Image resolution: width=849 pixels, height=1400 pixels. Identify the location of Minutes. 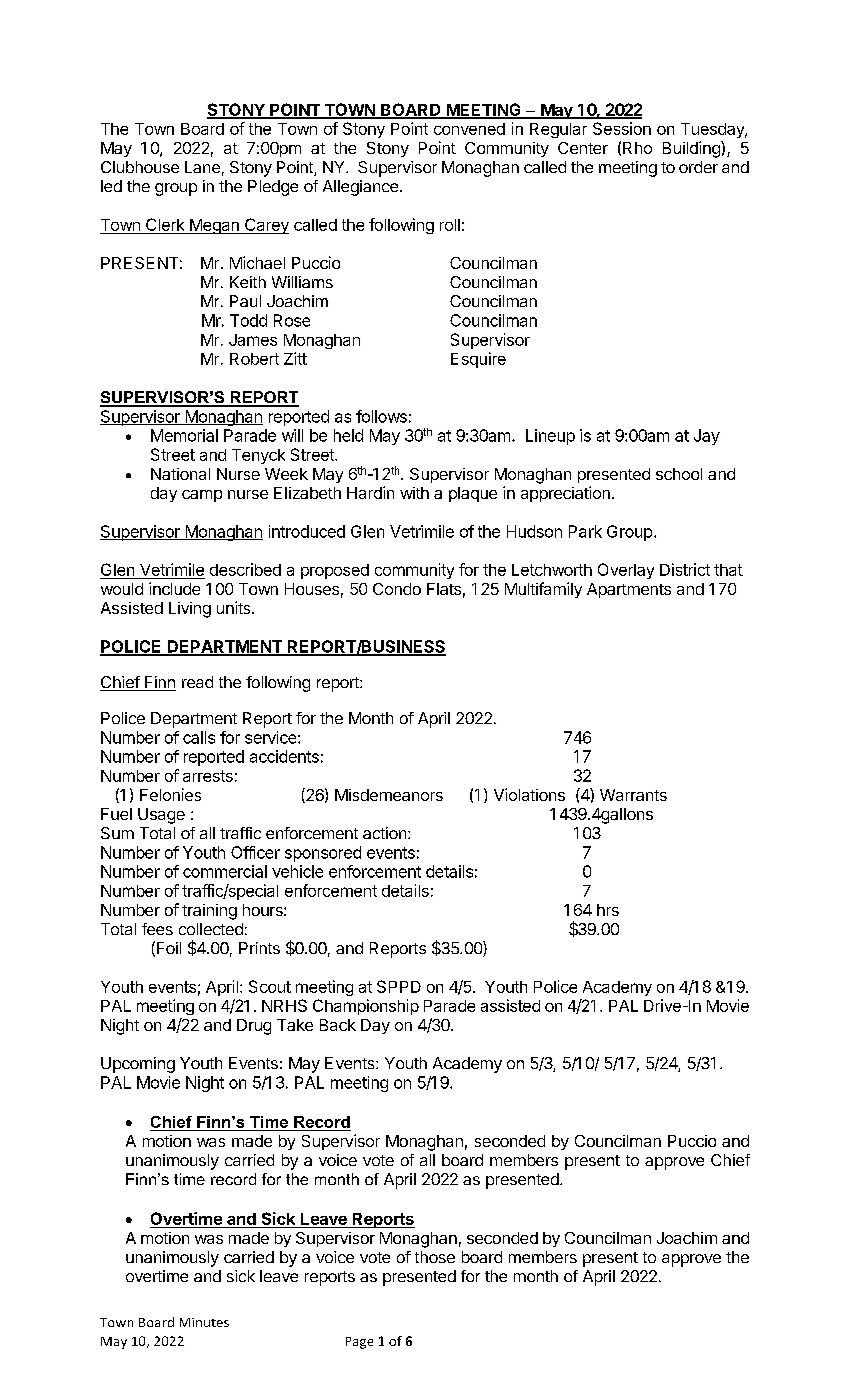
(204, 1322).
